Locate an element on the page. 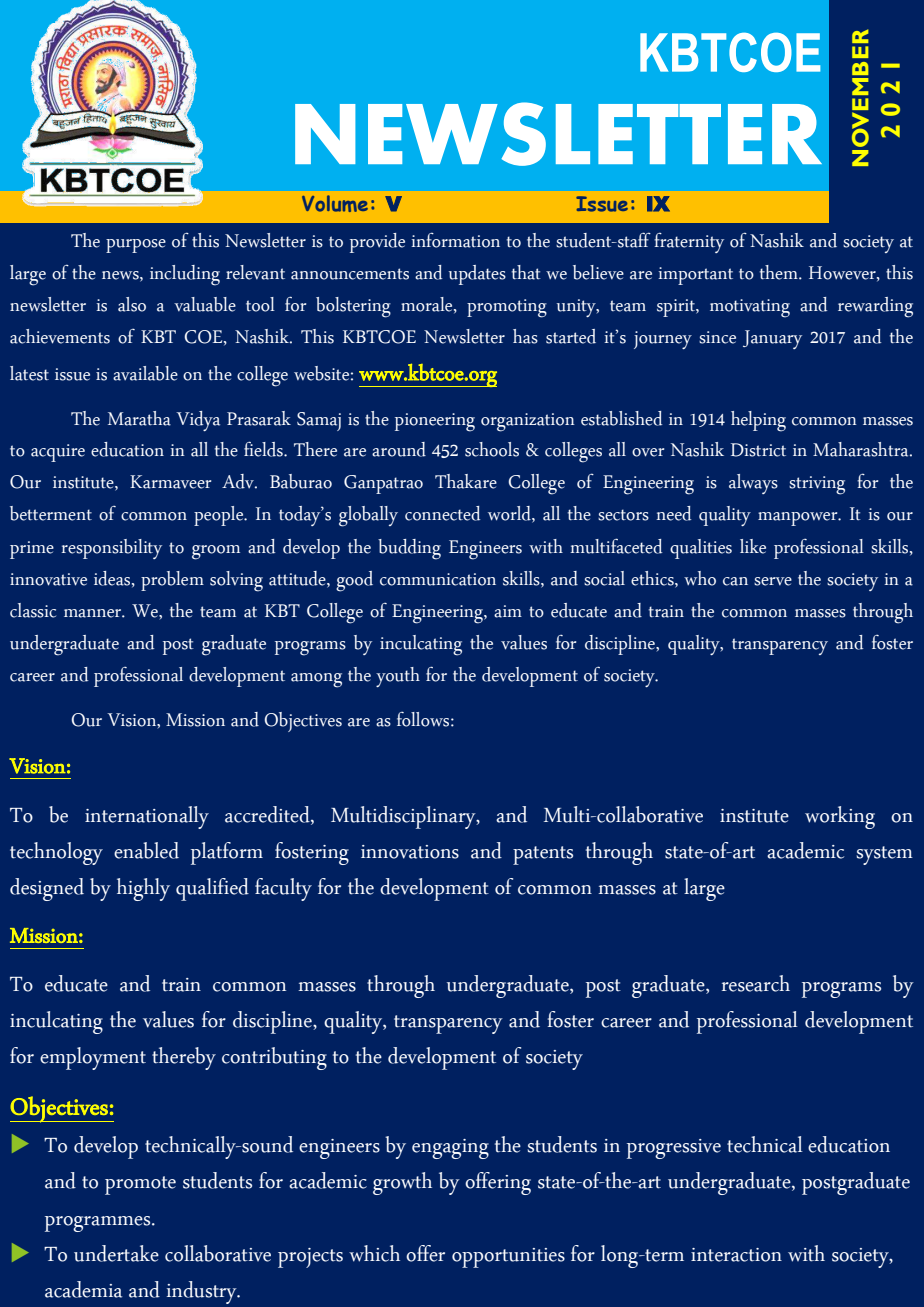 The width and height of the document is (924, 1307). interaction is located at coordinates (736, 1255).
